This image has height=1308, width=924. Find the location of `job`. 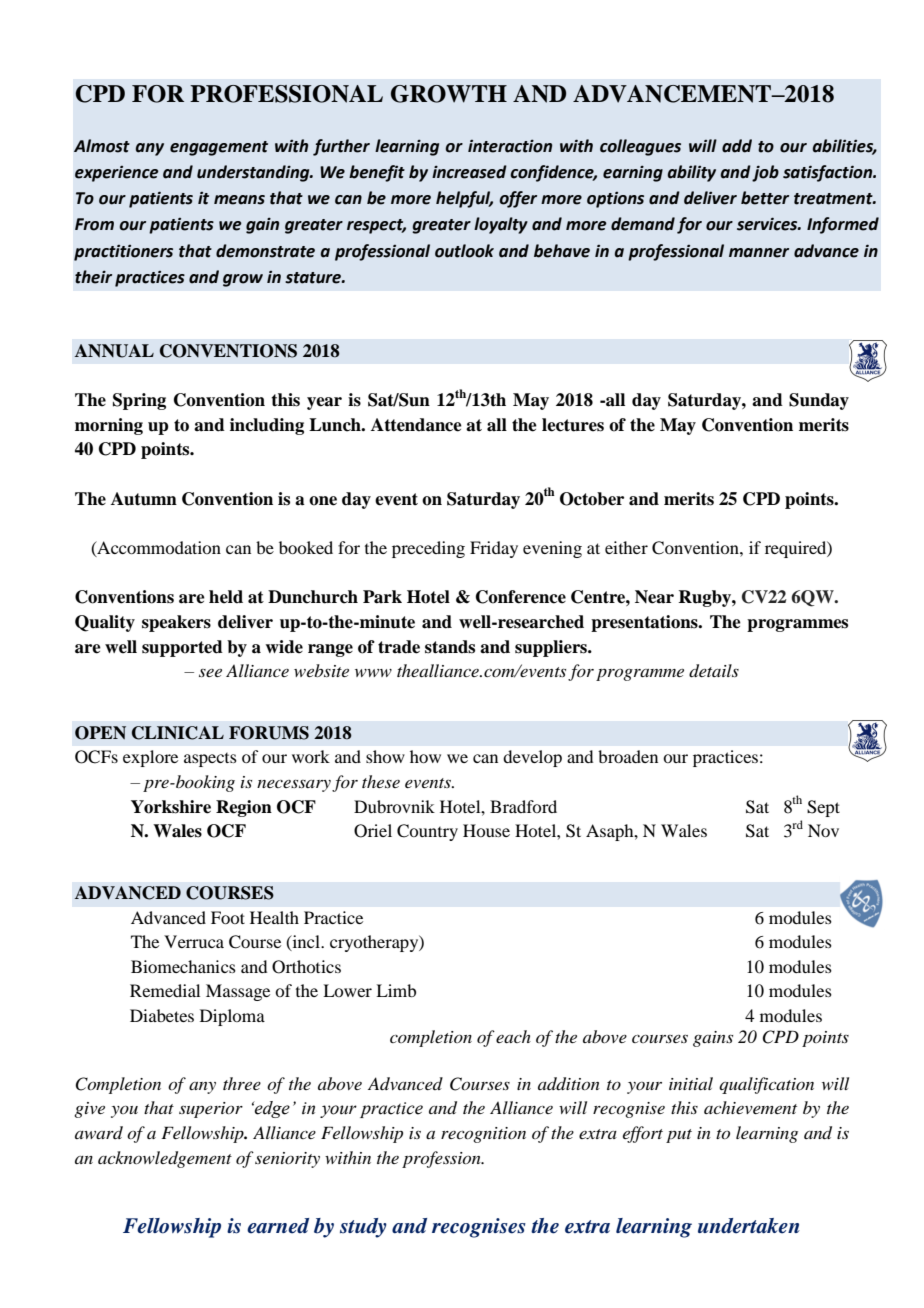

job is located at coordinates (765, 173).
